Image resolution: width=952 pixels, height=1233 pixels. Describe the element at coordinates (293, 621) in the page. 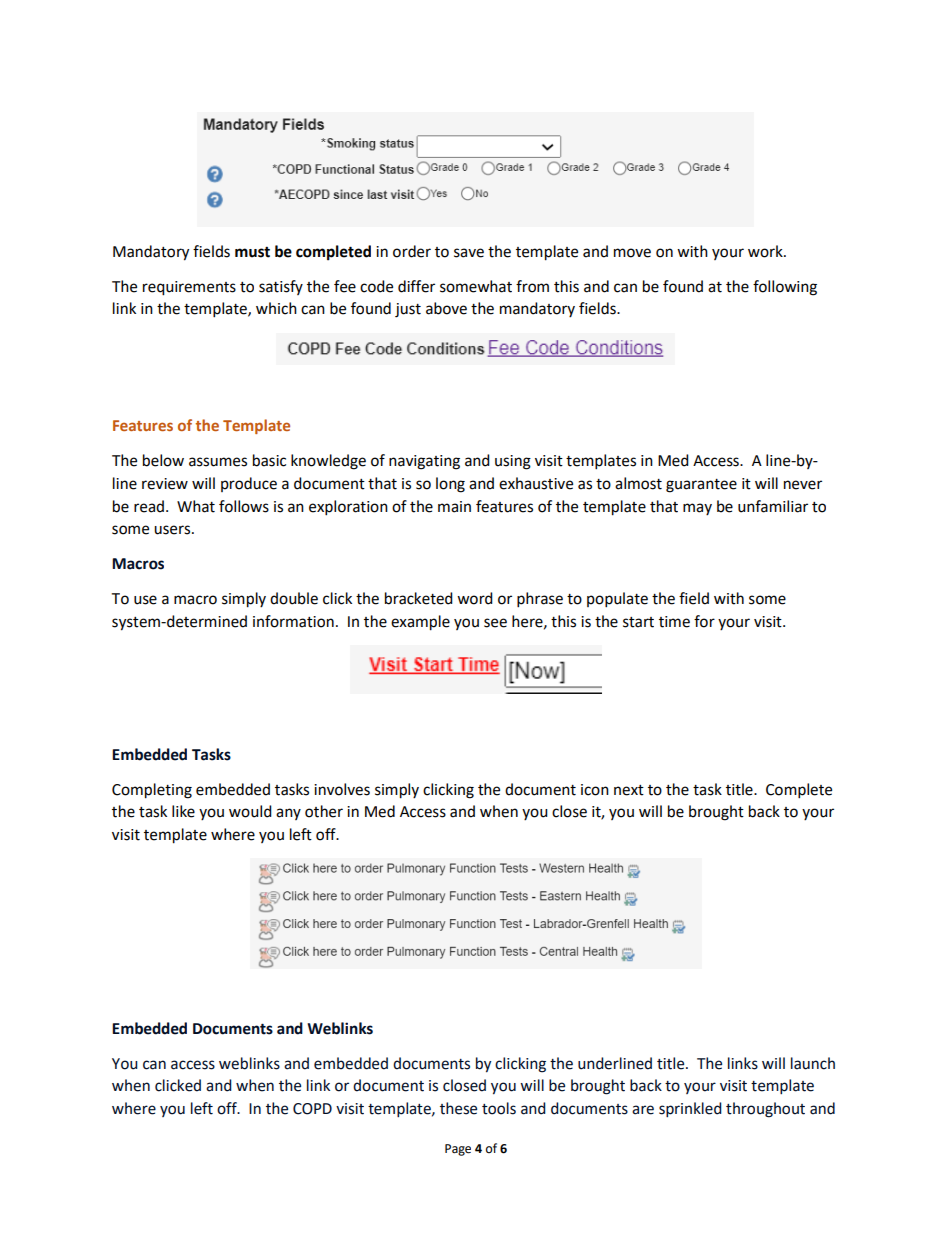

I see `information` at that location.
